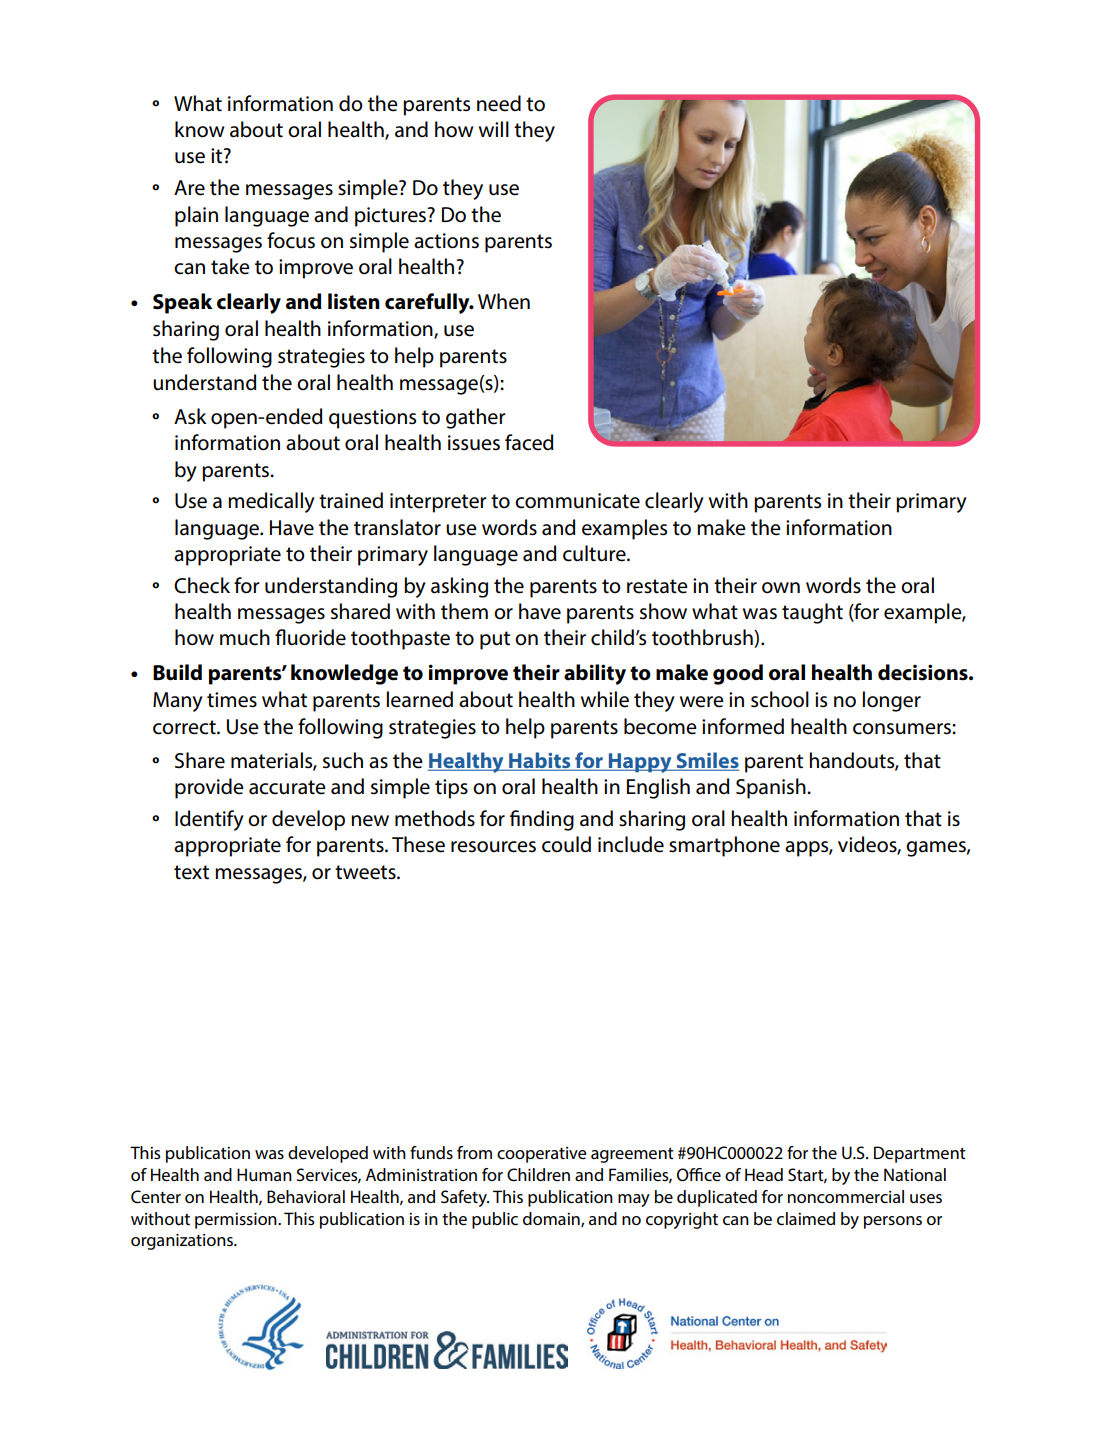 The height and width of the page is (1438, 1111). Describe the element at coordinates (494, 129) in the page. I see `will` at that location.
